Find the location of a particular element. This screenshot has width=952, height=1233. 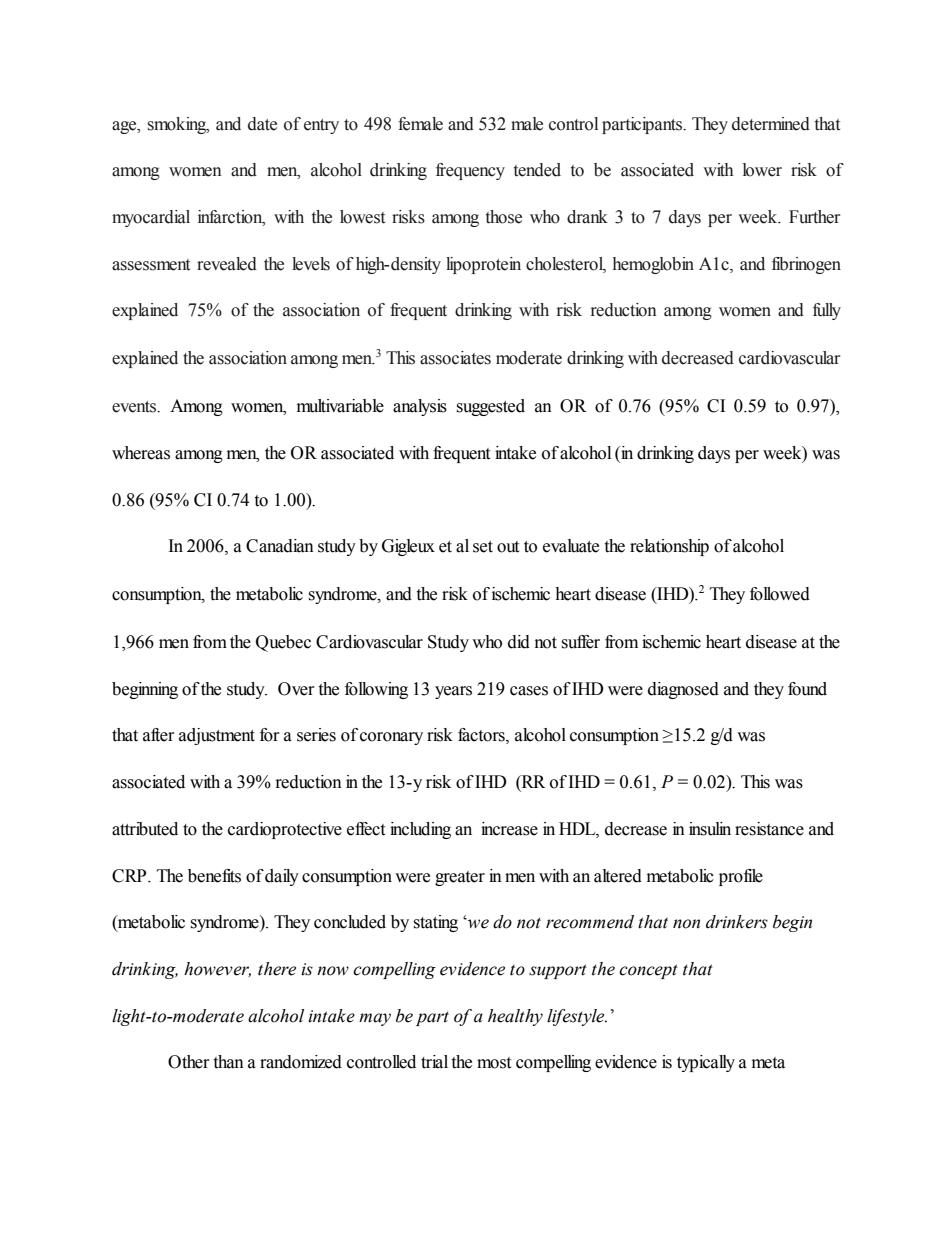

smoking is located at coordinates (178, 125).
